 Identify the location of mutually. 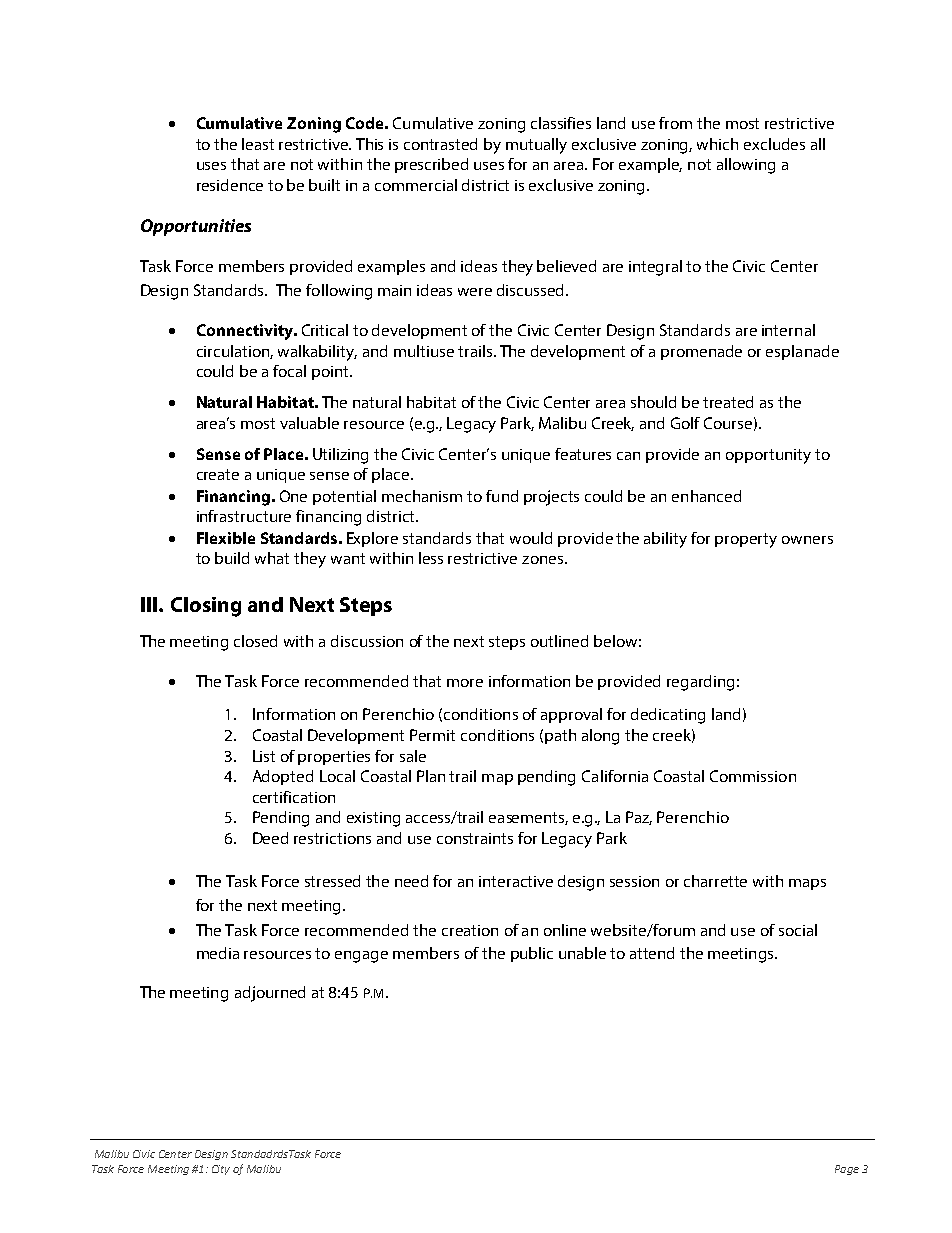
(536, 146).
